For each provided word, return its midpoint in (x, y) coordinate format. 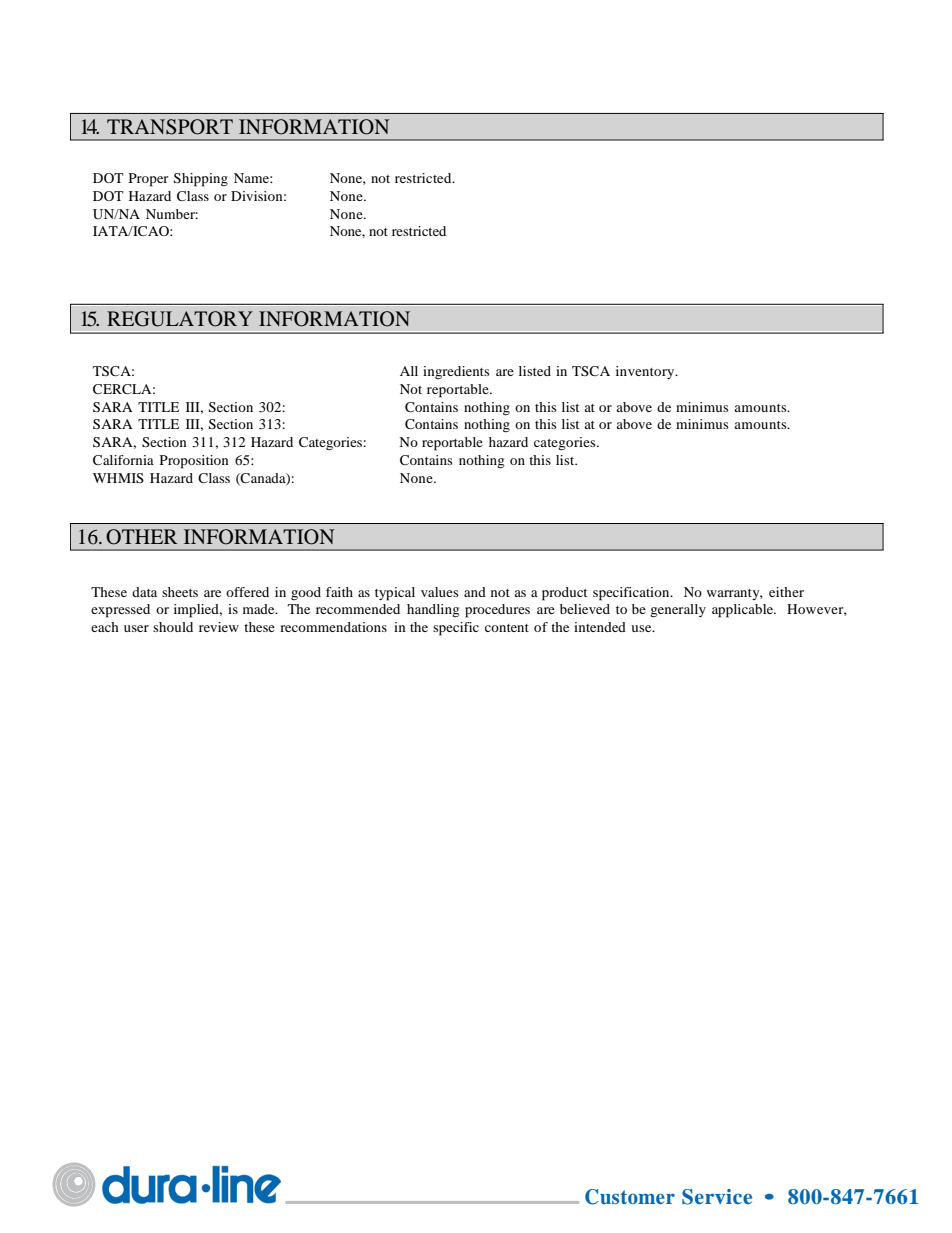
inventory (646, 372)
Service (717, 1197)
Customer (630, 1197)
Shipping (201, 180)
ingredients (456, 372)
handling (433, 611)
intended (600, 627)
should (173, 627)
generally (678, 611)
